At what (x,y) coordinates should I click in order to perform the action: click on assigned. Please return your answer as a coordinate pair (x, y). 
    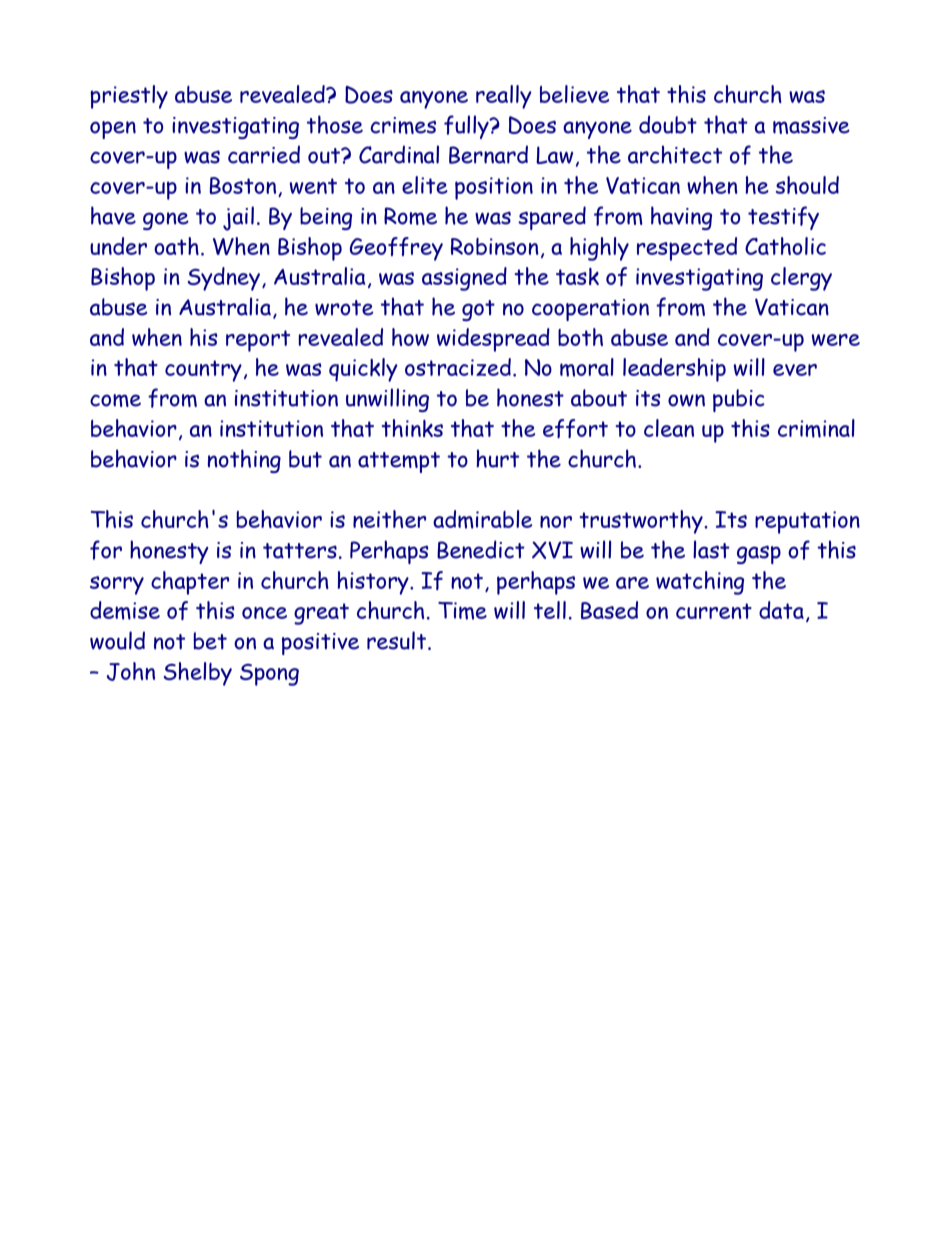
    Looking at the image, I should click on (464, 279).
